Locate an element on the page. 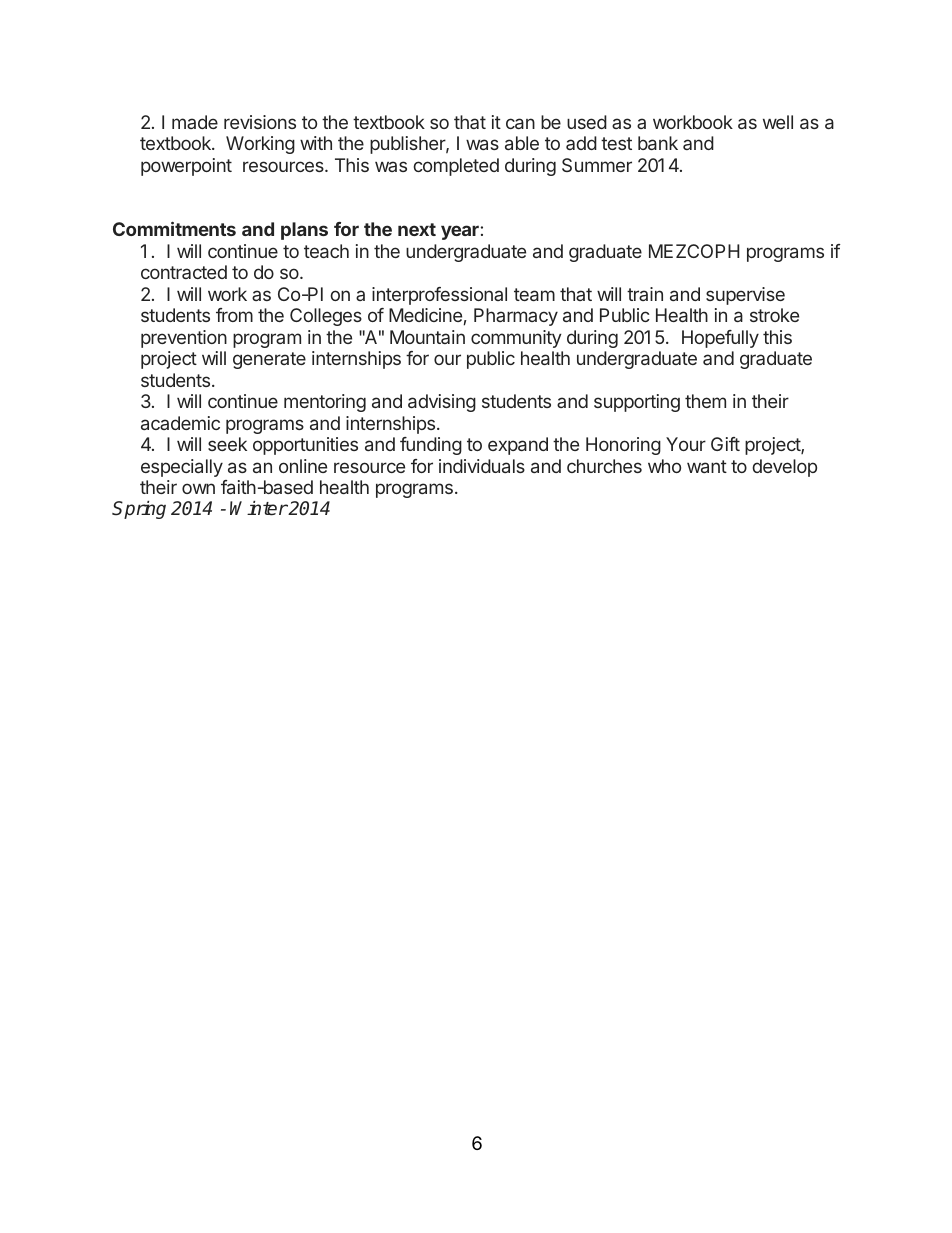 Image resolution: width=952 pixels, height=1233 pixels. own is located at coordinates (198, 488).
